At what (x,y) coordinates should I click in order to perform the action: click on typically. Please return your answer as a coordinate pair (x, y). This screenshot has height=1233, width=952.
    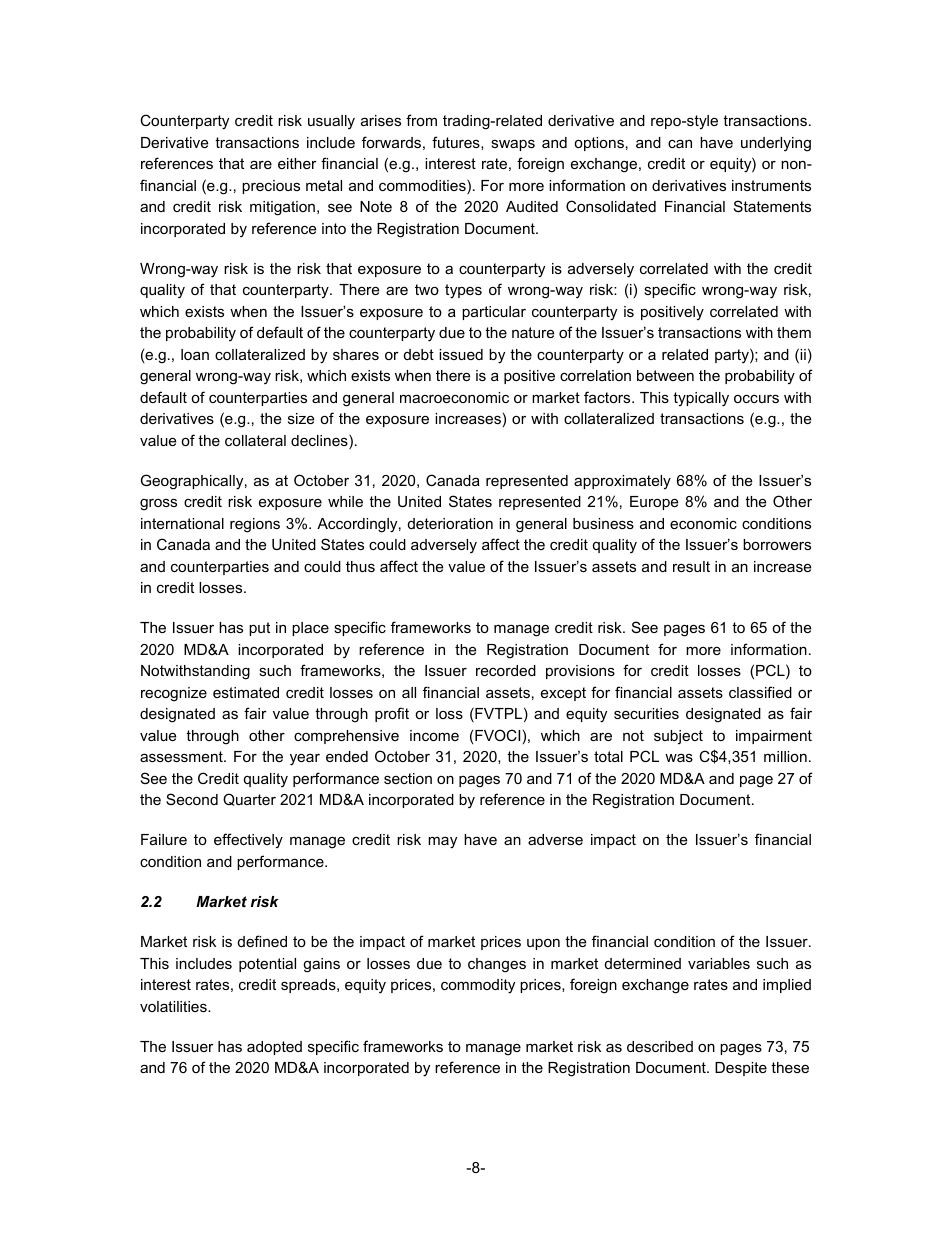
    Looking at the image, I should click on (701, 399).
